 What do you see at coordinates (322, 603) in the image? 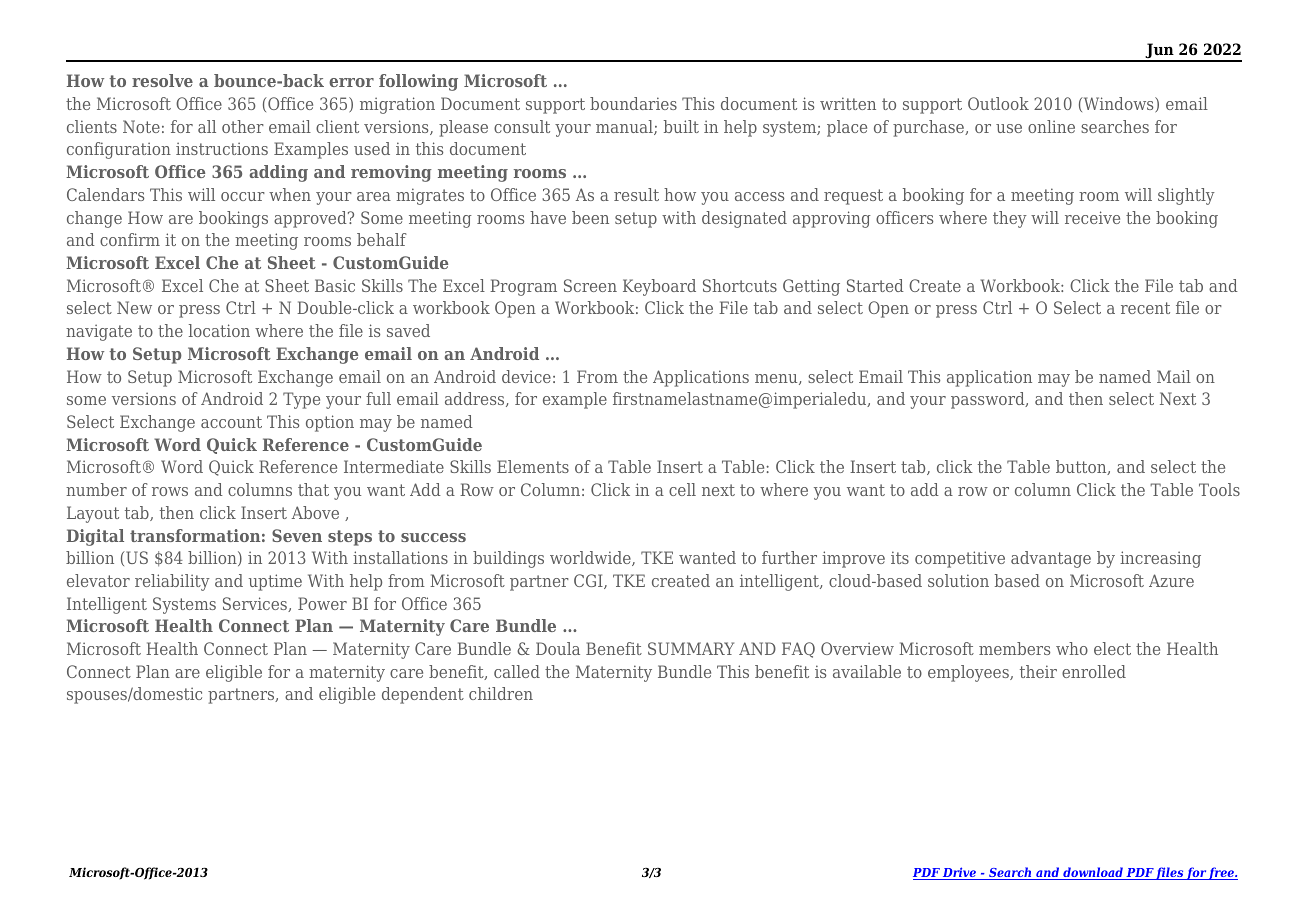
I see `Power` at bounding box center [322, 603].
